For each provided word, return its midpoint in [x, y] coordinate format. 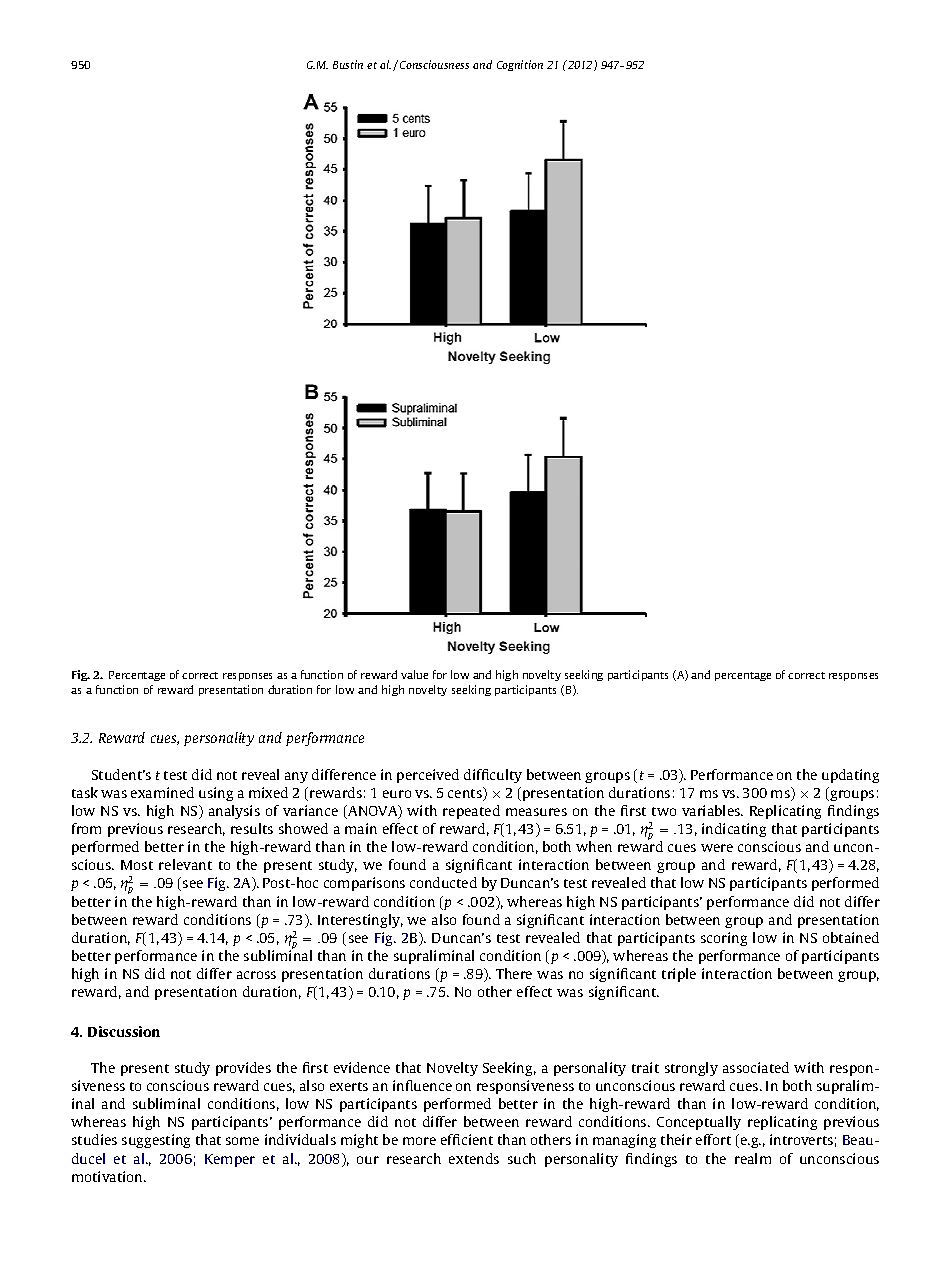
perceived [428, 776]
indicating [734, 830]
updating [850, 776]
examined [162, 792]
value [414, 674]
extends [474, 1158]
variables [712, 810]
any [296, 777]
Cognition [520, 65]
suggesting [156, 1141]
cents [466, 794]
